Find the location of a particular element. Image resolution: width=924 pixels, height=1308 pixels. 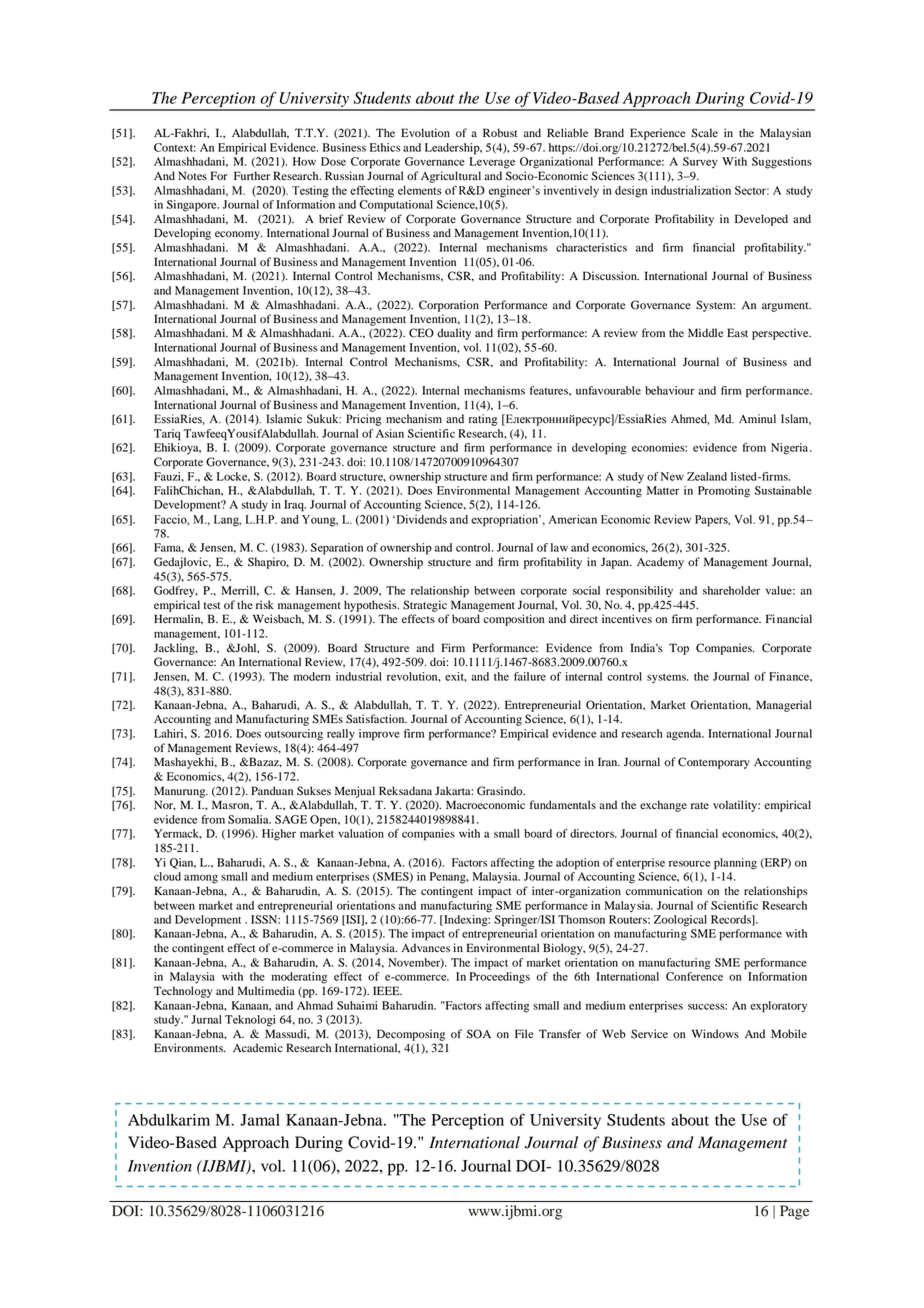

fundamentals is located at coordinates (563, 805).
